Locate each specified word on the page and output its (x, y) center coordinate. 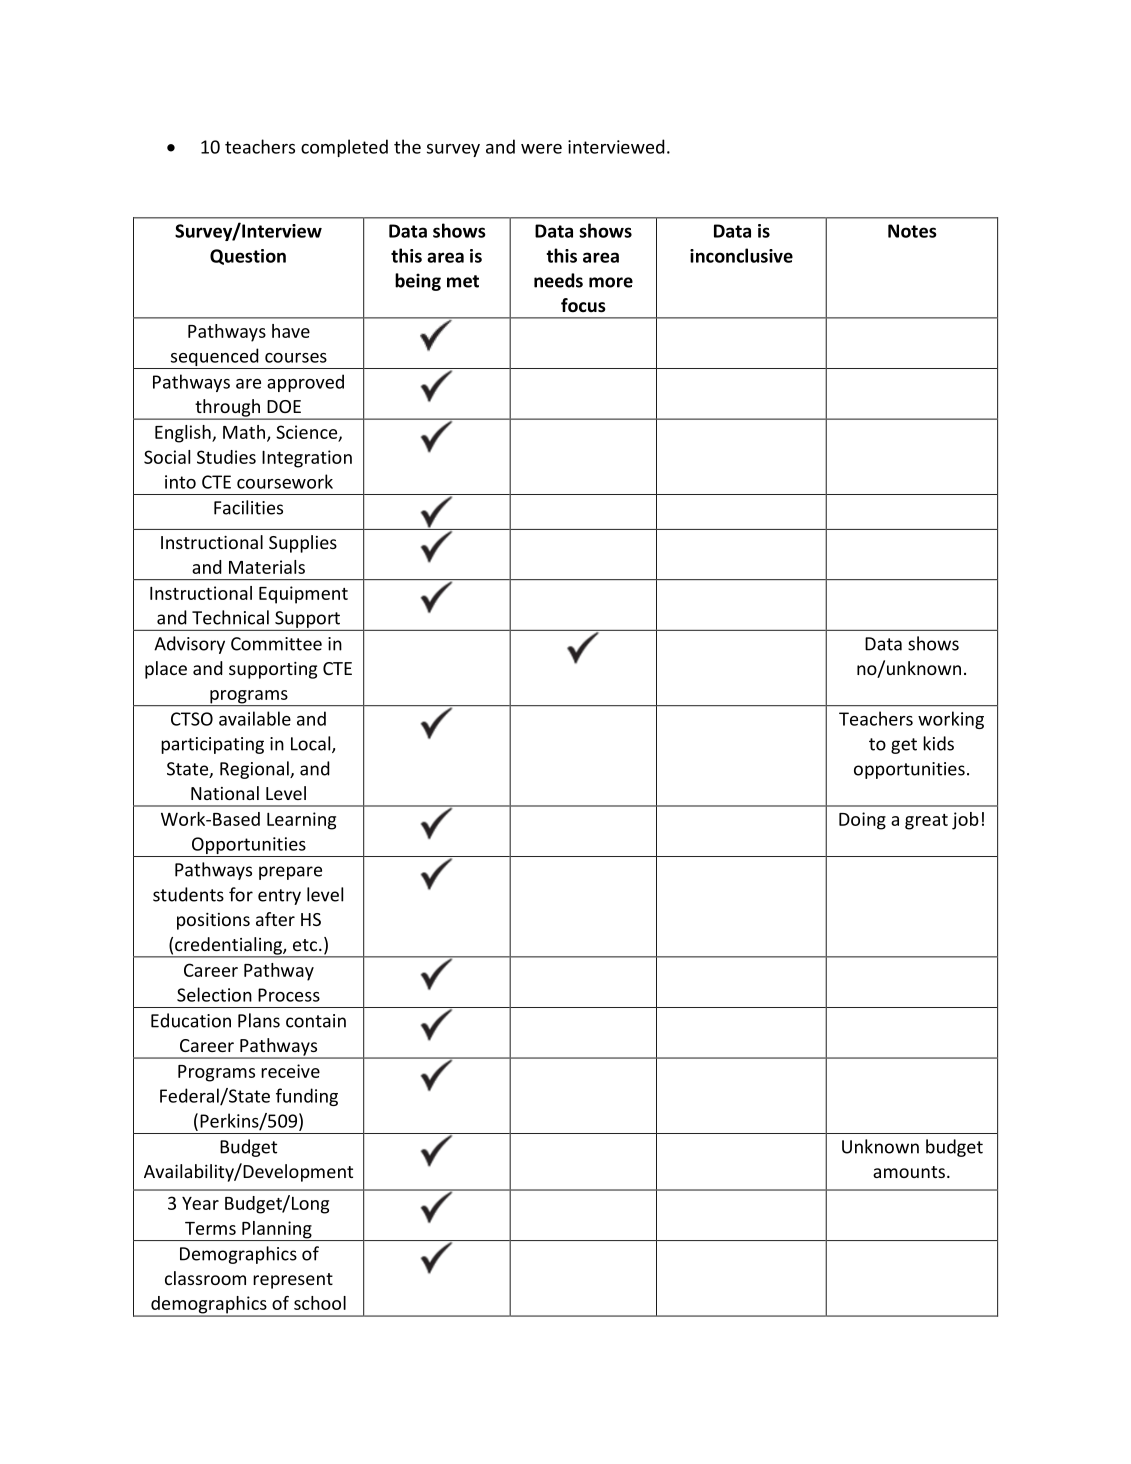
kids (938, 743)
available (255, 718)
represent (293, 1281)
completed (344, 148)
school (320, 1303)
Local (312, 744)
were (541, 149)
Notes (912, 231)
